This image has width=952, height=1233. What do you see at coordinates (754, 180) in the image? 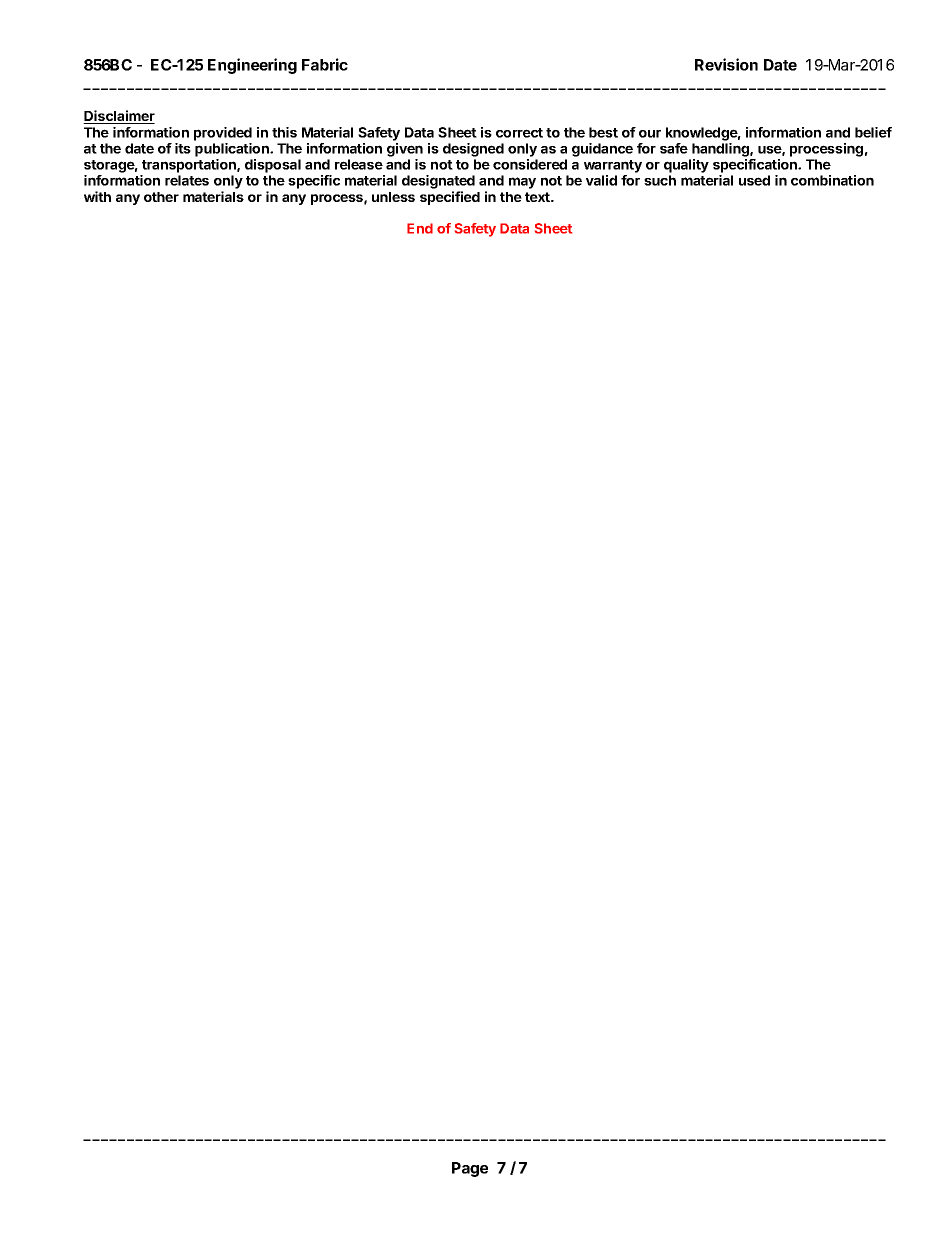
I see `used` at bounding box center [754, 180].
